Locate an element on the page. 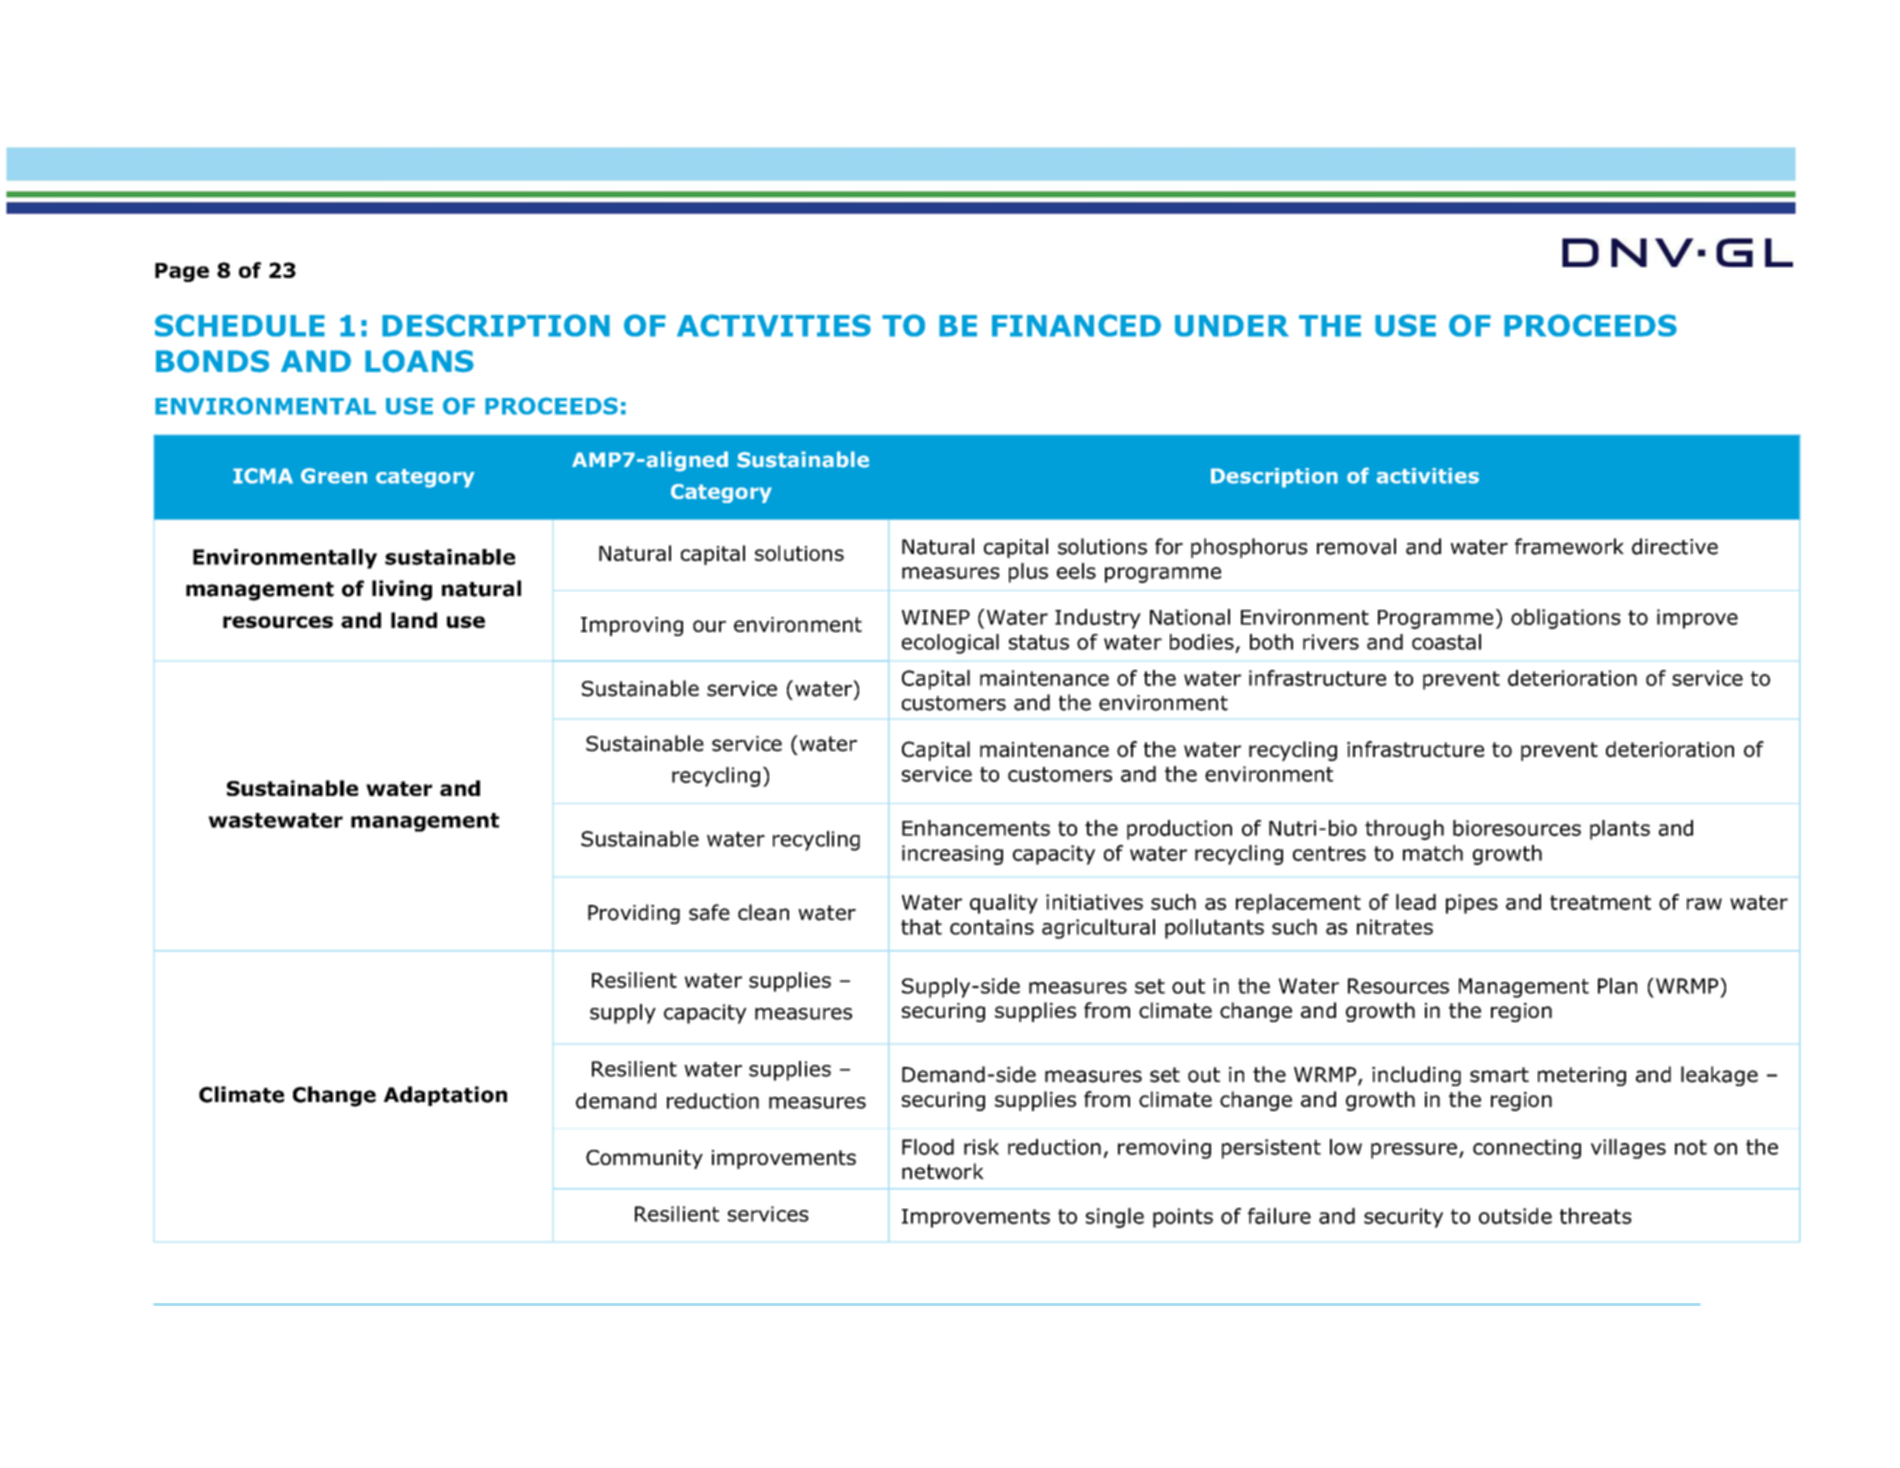  FINANCED is located at coordinates (1076, 325).
